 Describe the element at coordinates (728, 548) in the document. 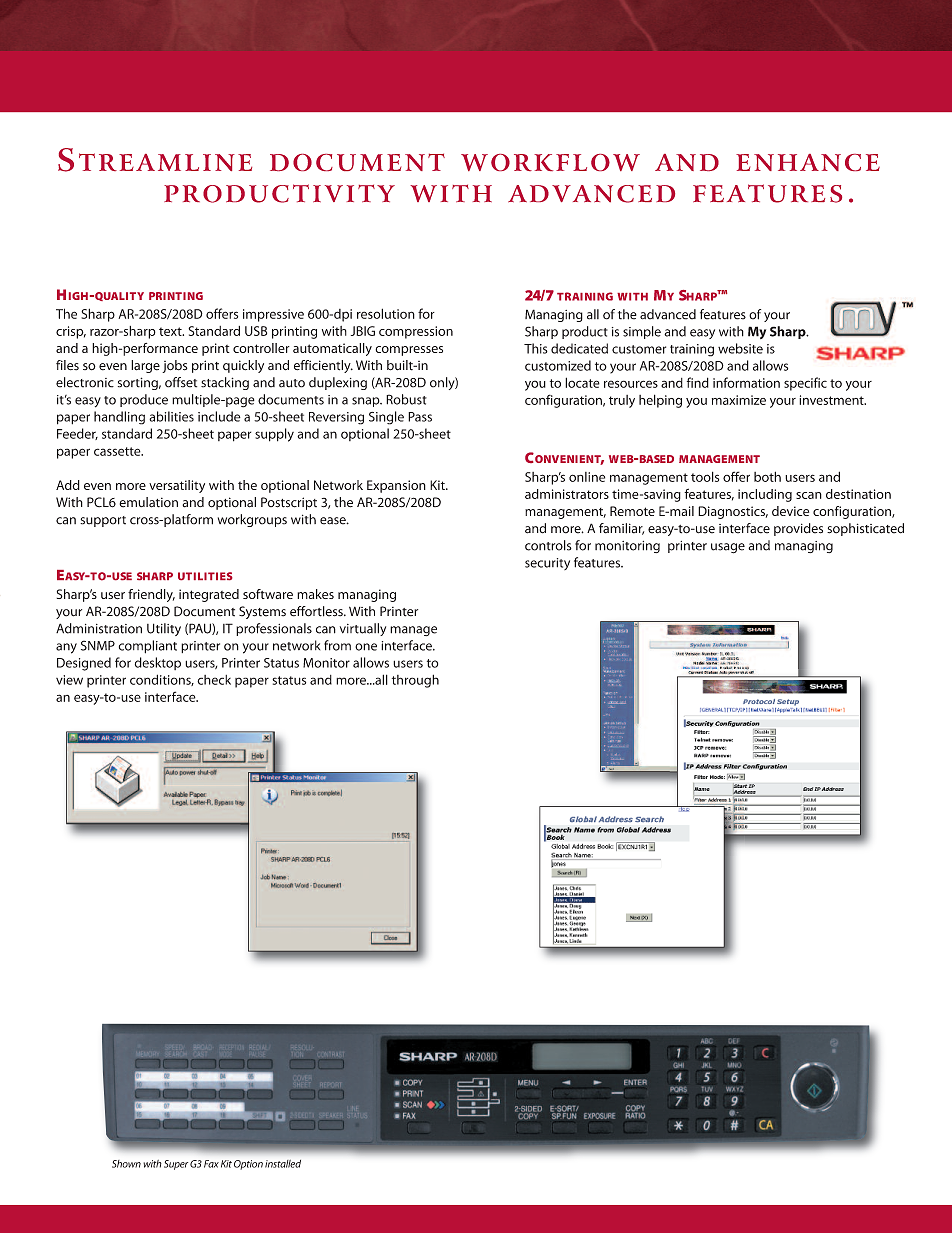

I see `usage` at that location.
